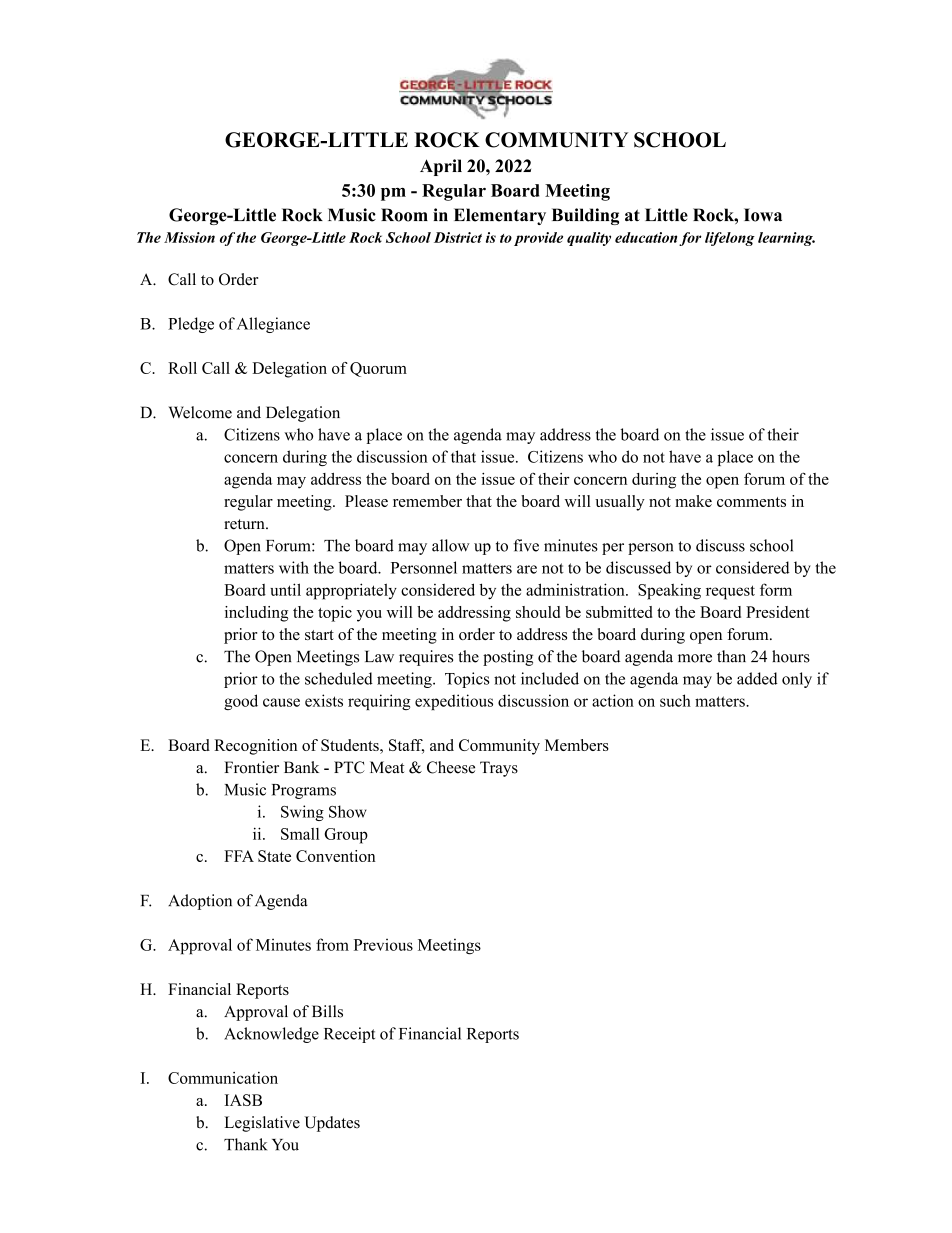 Image resolution: width=952 pixels, height=1233 pixels. I want to click on Elementary, so click(500, 216).
